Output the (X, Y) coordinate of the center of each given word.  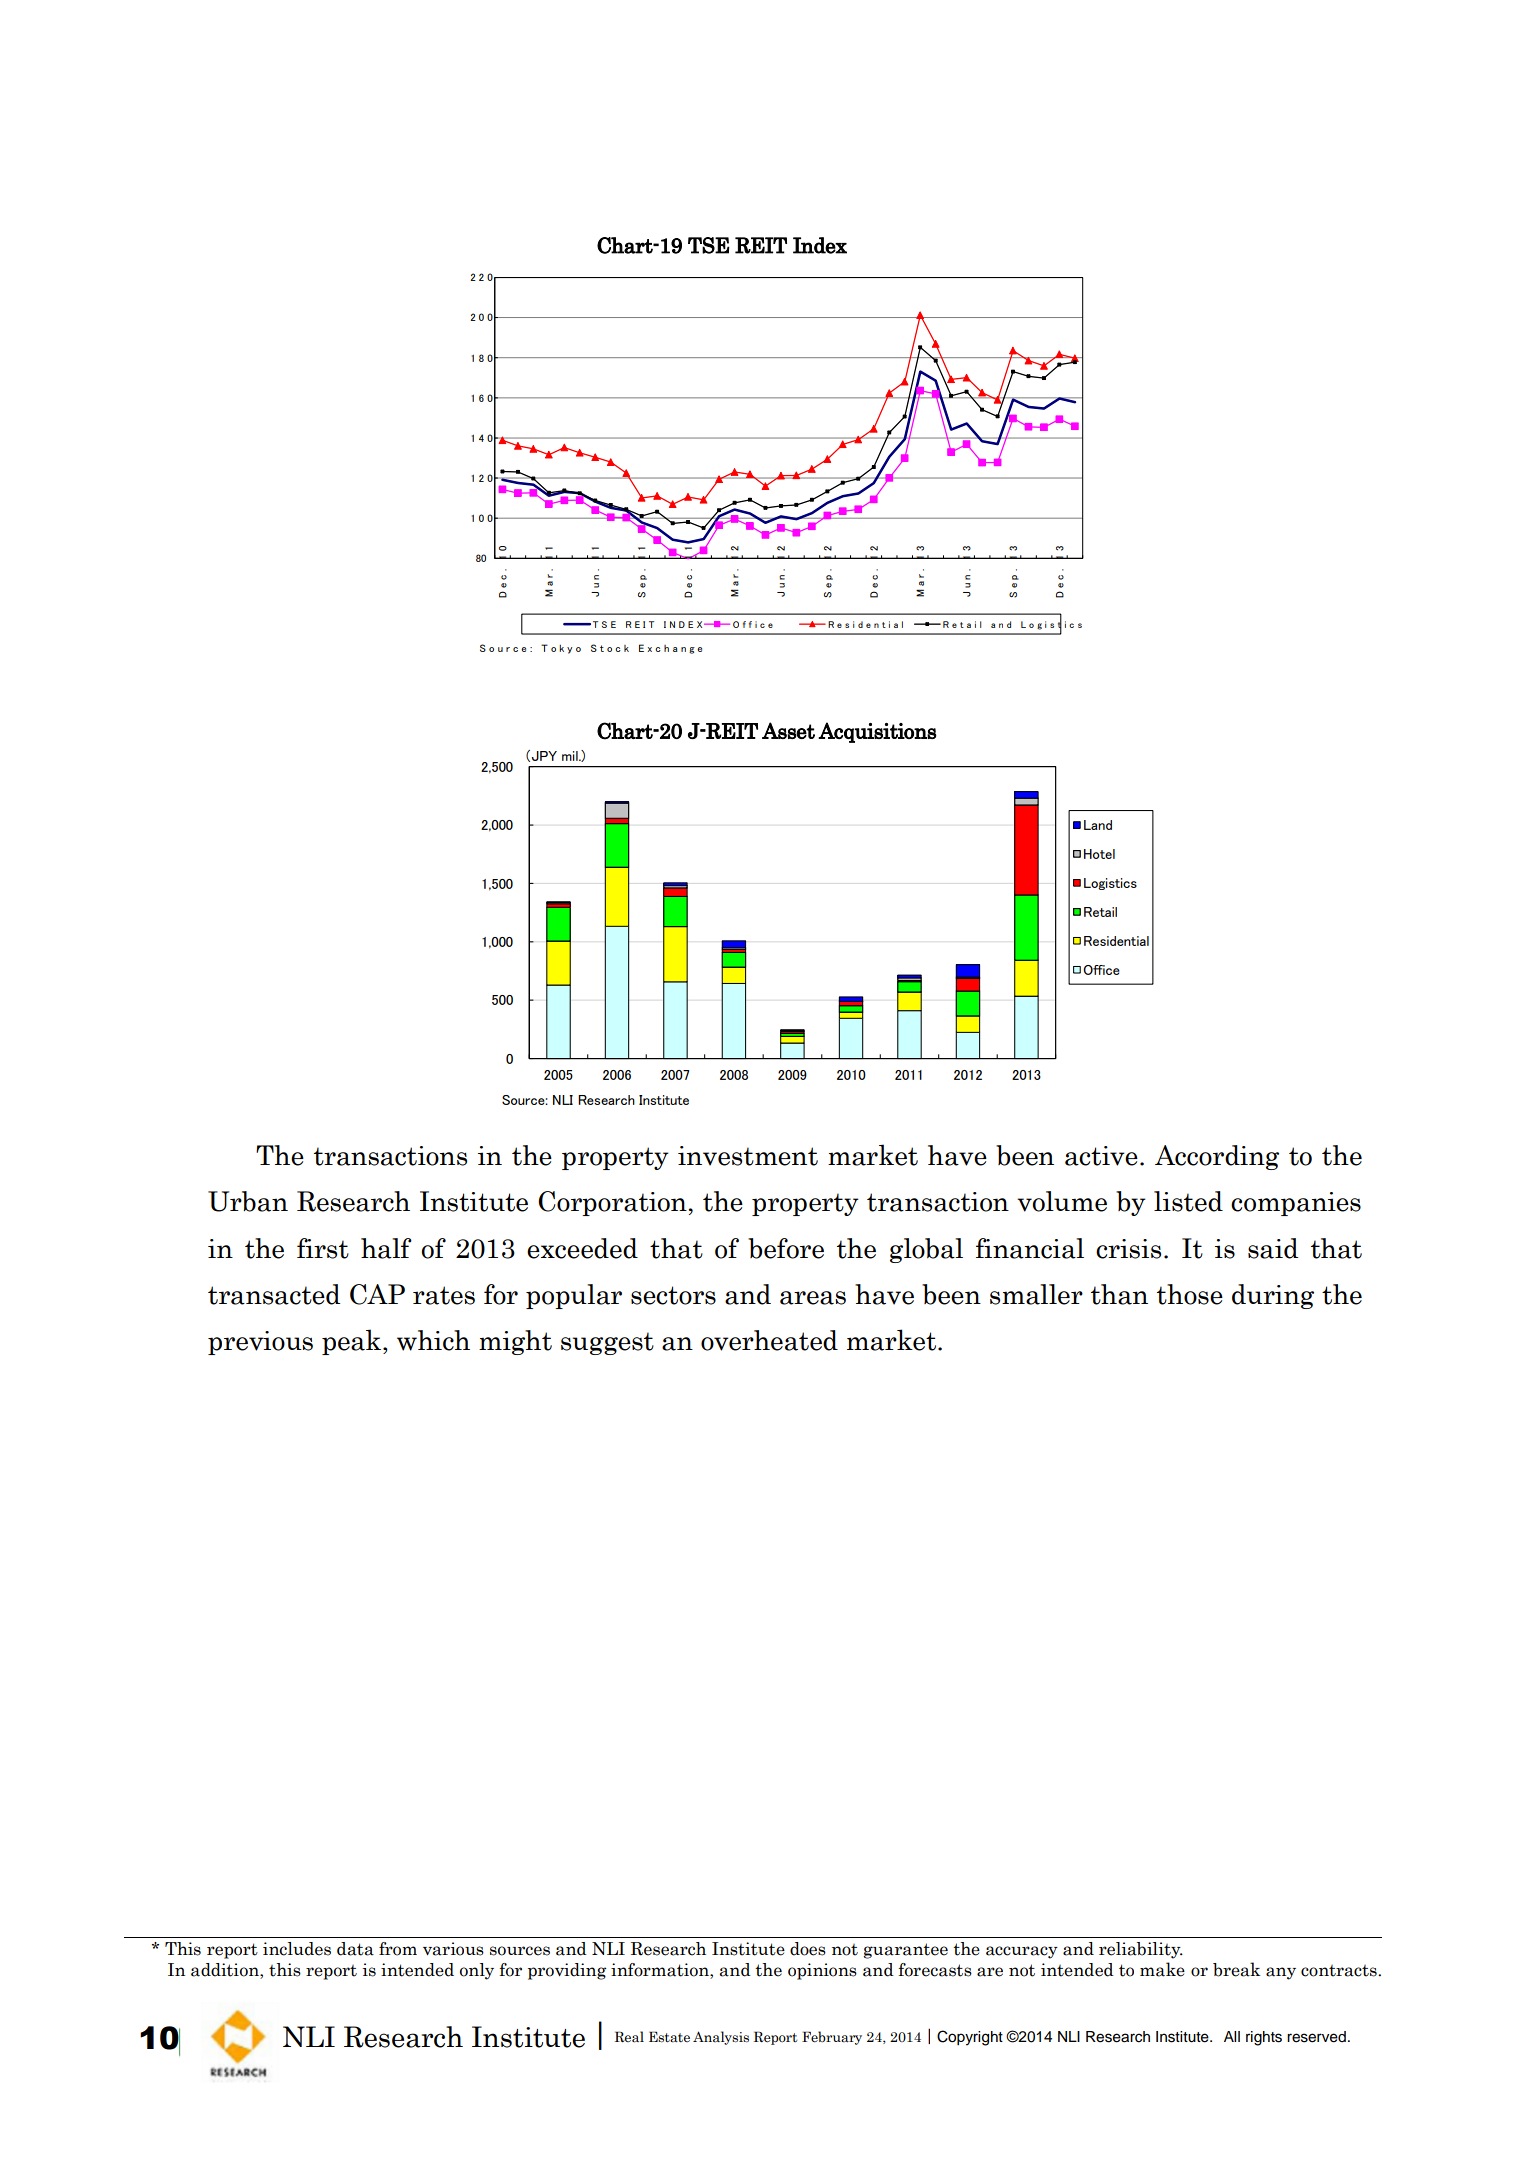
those (1190, 1294)
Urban (248, 1201)
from (398, 1949)
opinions (822, 1971)
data (355, 1949)
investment (748, 1156)
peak (353, 1342)
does (808, 1949)
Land (1098, 825)
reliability (1141, 1950)
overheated (769, 1340)
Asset (788, 730)
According (1217, 1157)
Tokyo (561, 649)
